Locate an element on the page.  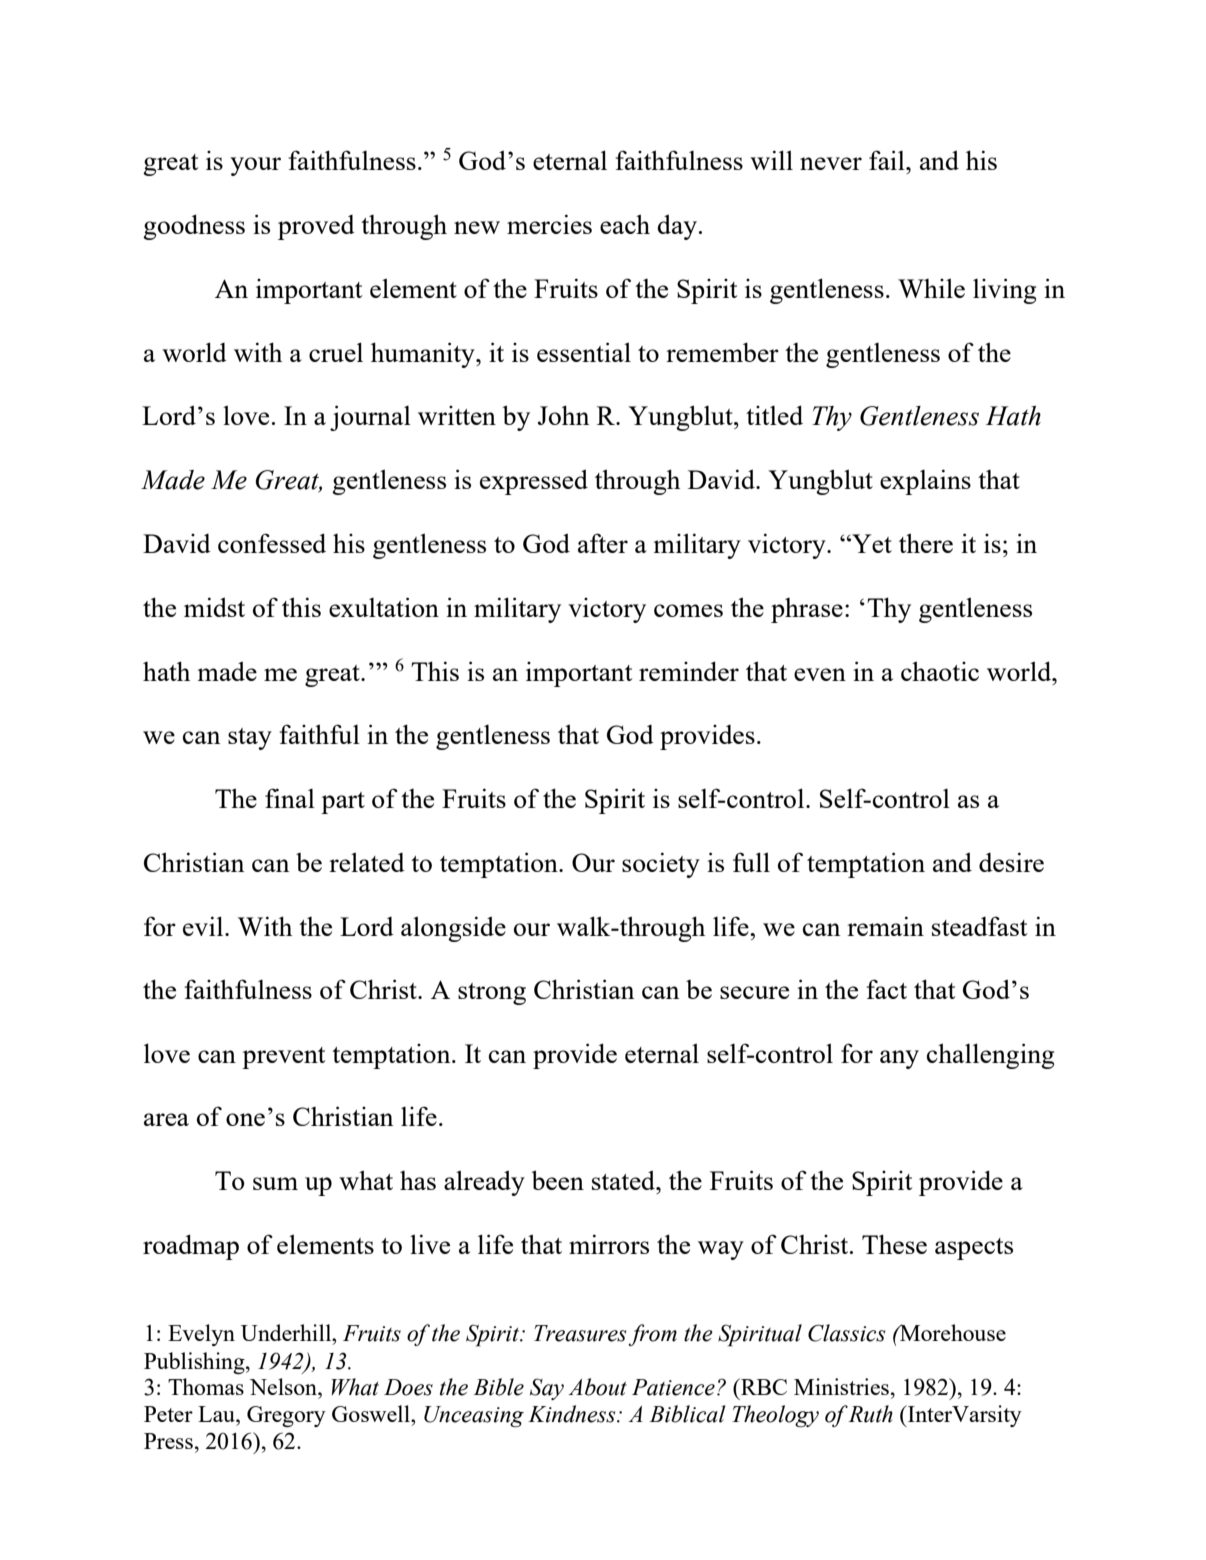
there is located at coordinates (926, 543).
